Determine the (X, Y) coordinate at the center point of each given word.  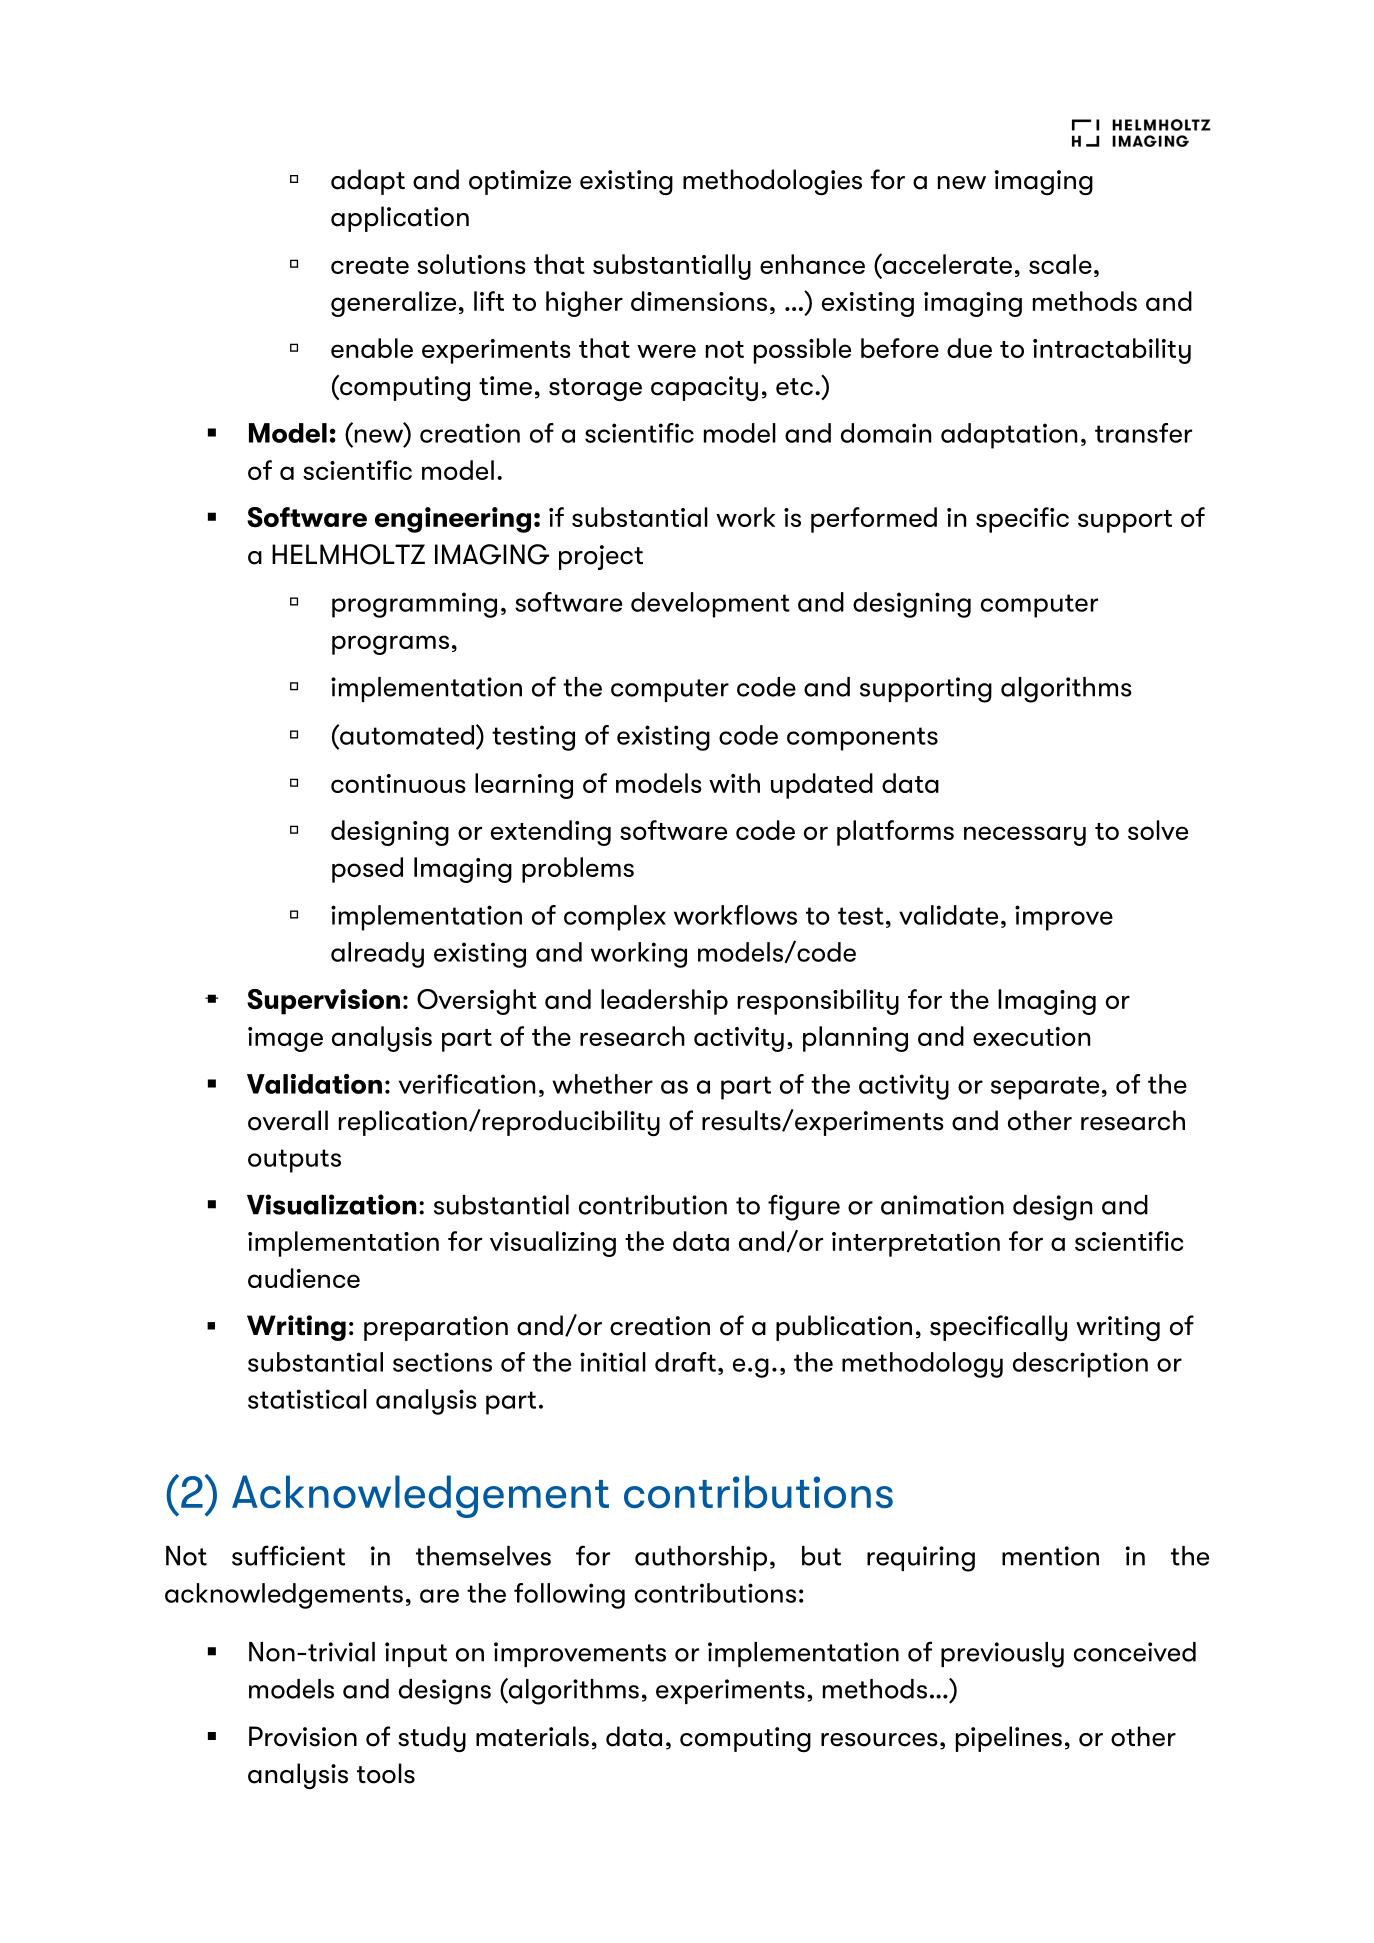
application (400, 219)
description (1080, 1365)
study (432, 1739)
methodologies (772, 182)
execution (1031, 1036)
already (377, 955)
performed (874, 520)
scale (1060, 264)
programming (414, 605)
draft (685, 1362)
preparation (436, 1328)
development (710, 605)
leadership (664, 1002)
